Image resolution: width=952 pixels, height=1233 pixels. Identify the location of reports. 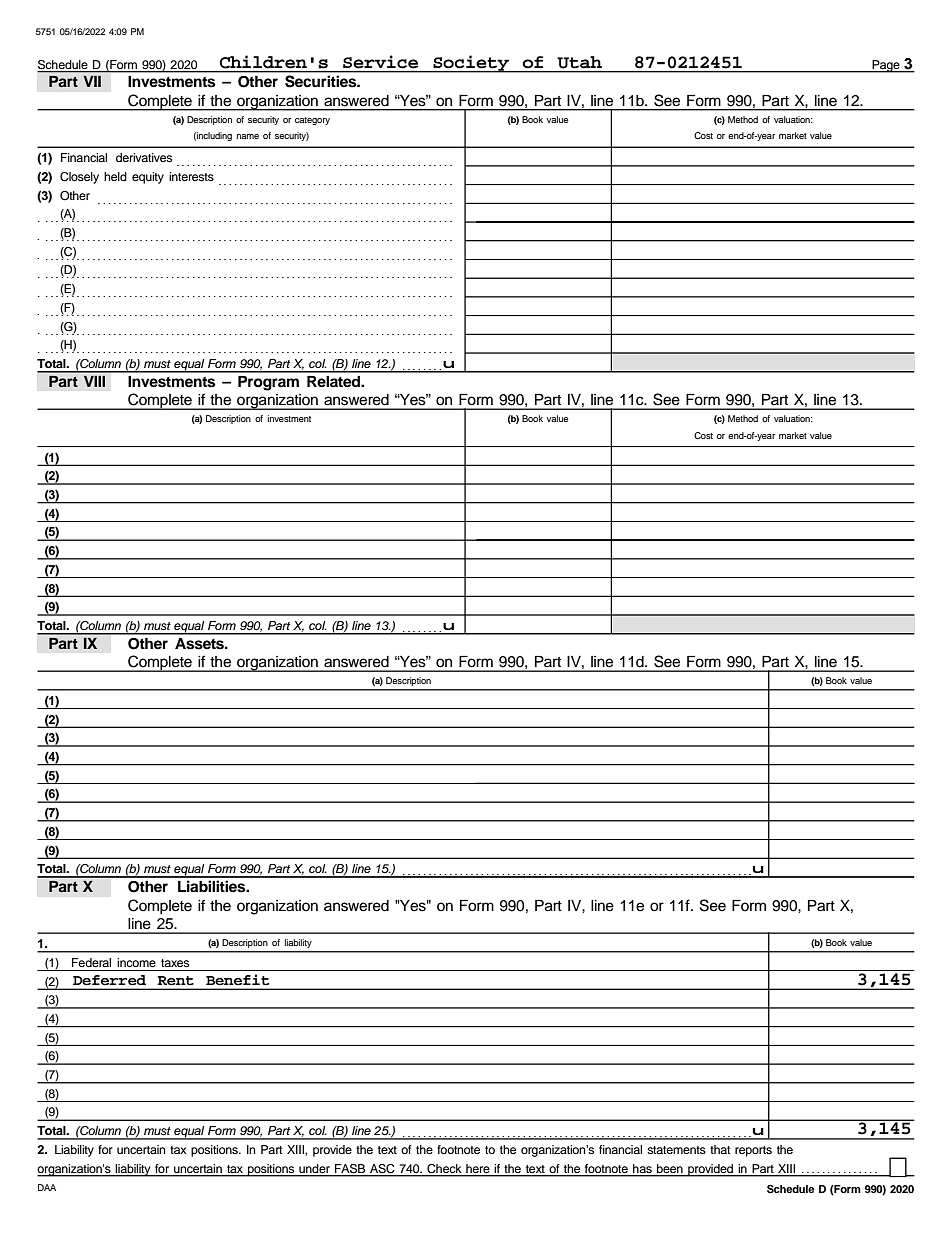
(753, 1151).
